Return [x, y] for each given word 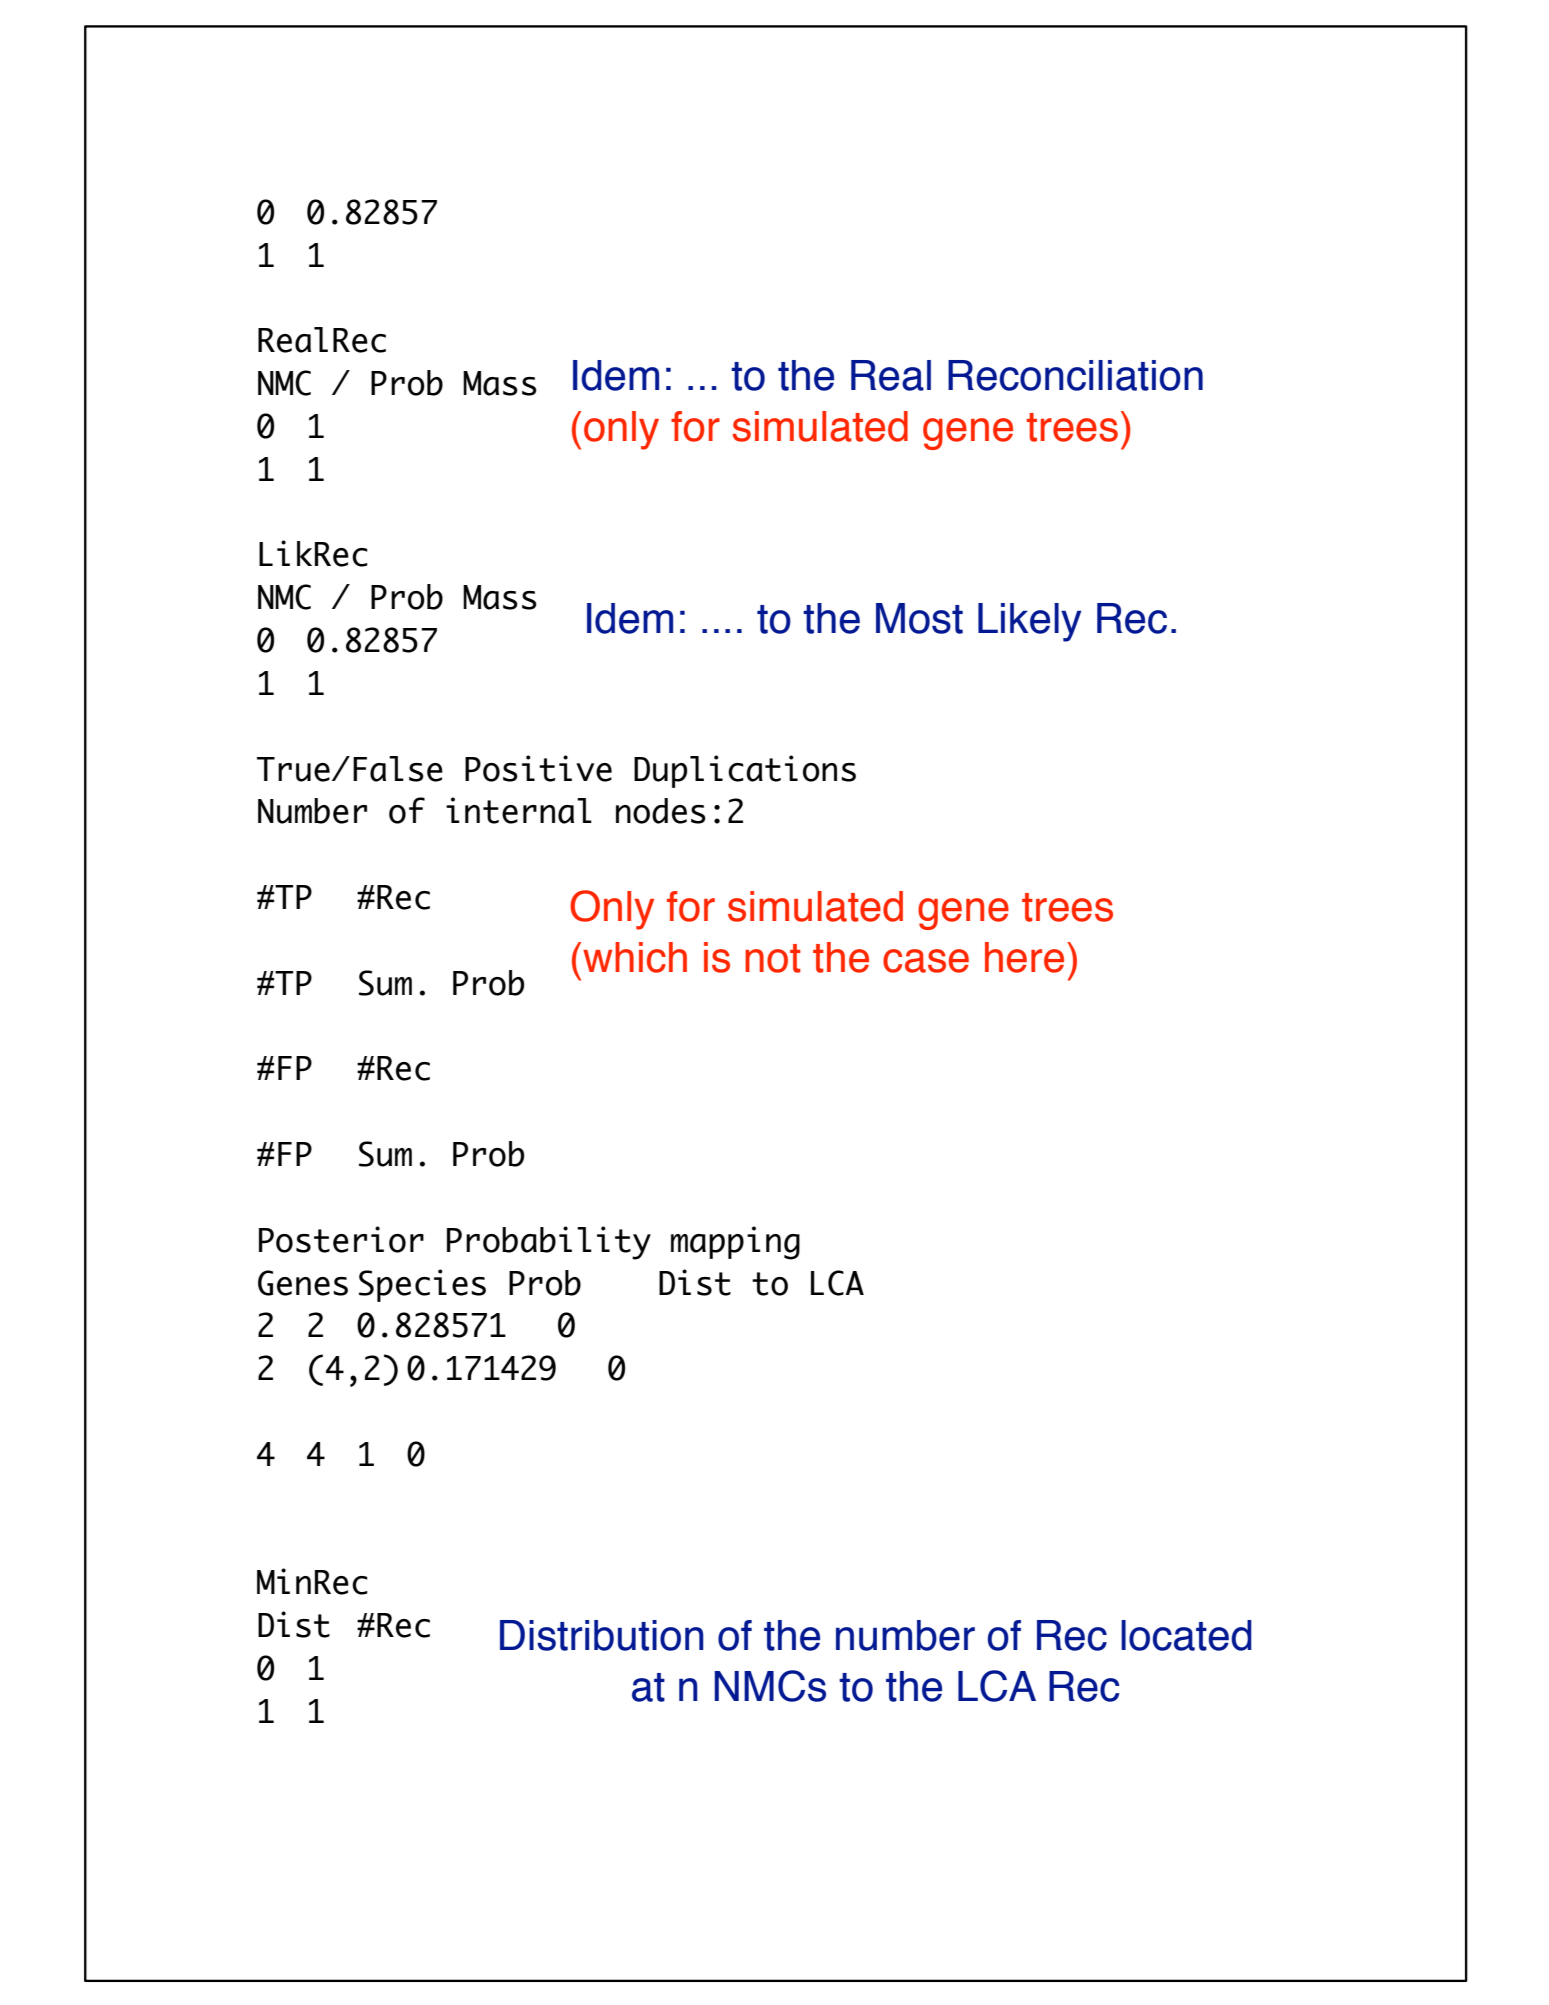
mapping [735, 1243]
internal [519, 810]
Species [422, 1285]
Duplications [745, 771]
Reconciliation [1075, 375]
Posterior [341, 1239]
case [926, 961]
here [1024, 957]
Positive [538, 768]
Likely [1030, 622]
